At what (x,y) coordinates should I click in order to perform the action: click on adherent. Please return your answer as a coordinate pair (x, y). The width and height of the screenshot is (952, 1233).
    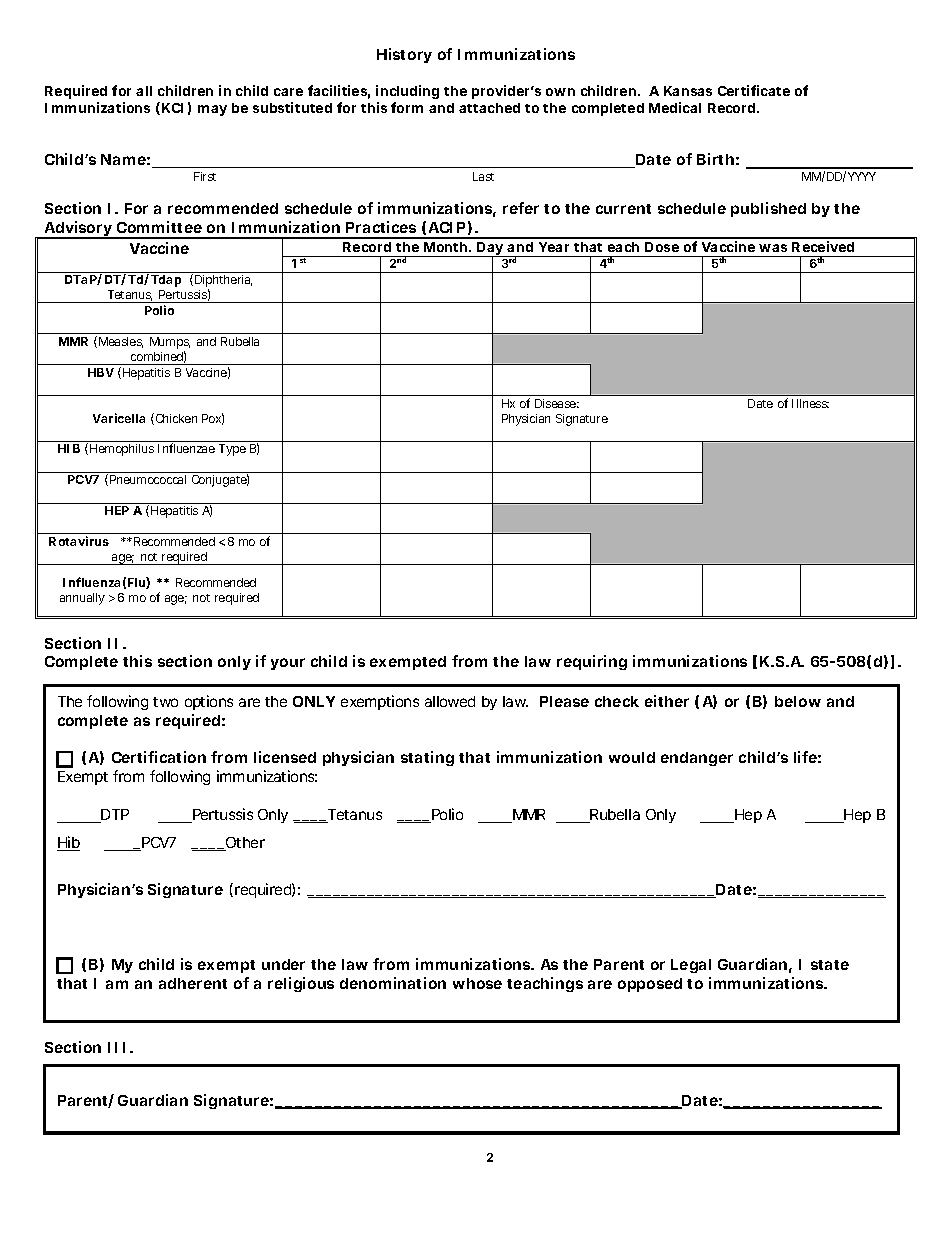
    Looking at the image, I should click on (193, 983).
